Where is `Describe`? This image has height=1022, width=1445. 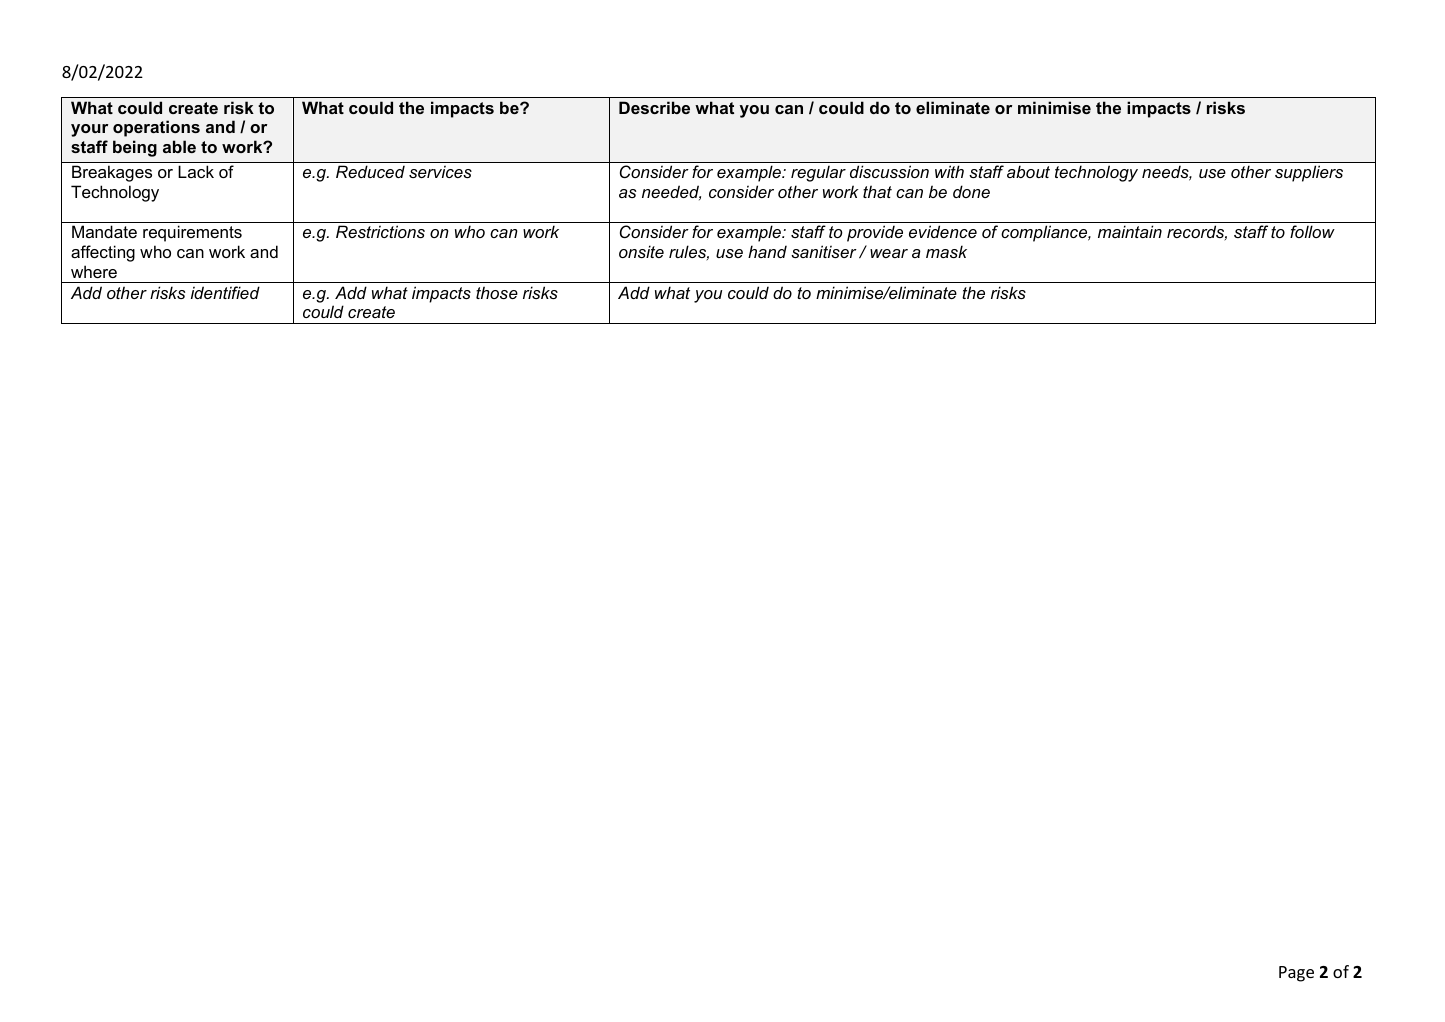 Describe is located at coordinates (654, 107).
